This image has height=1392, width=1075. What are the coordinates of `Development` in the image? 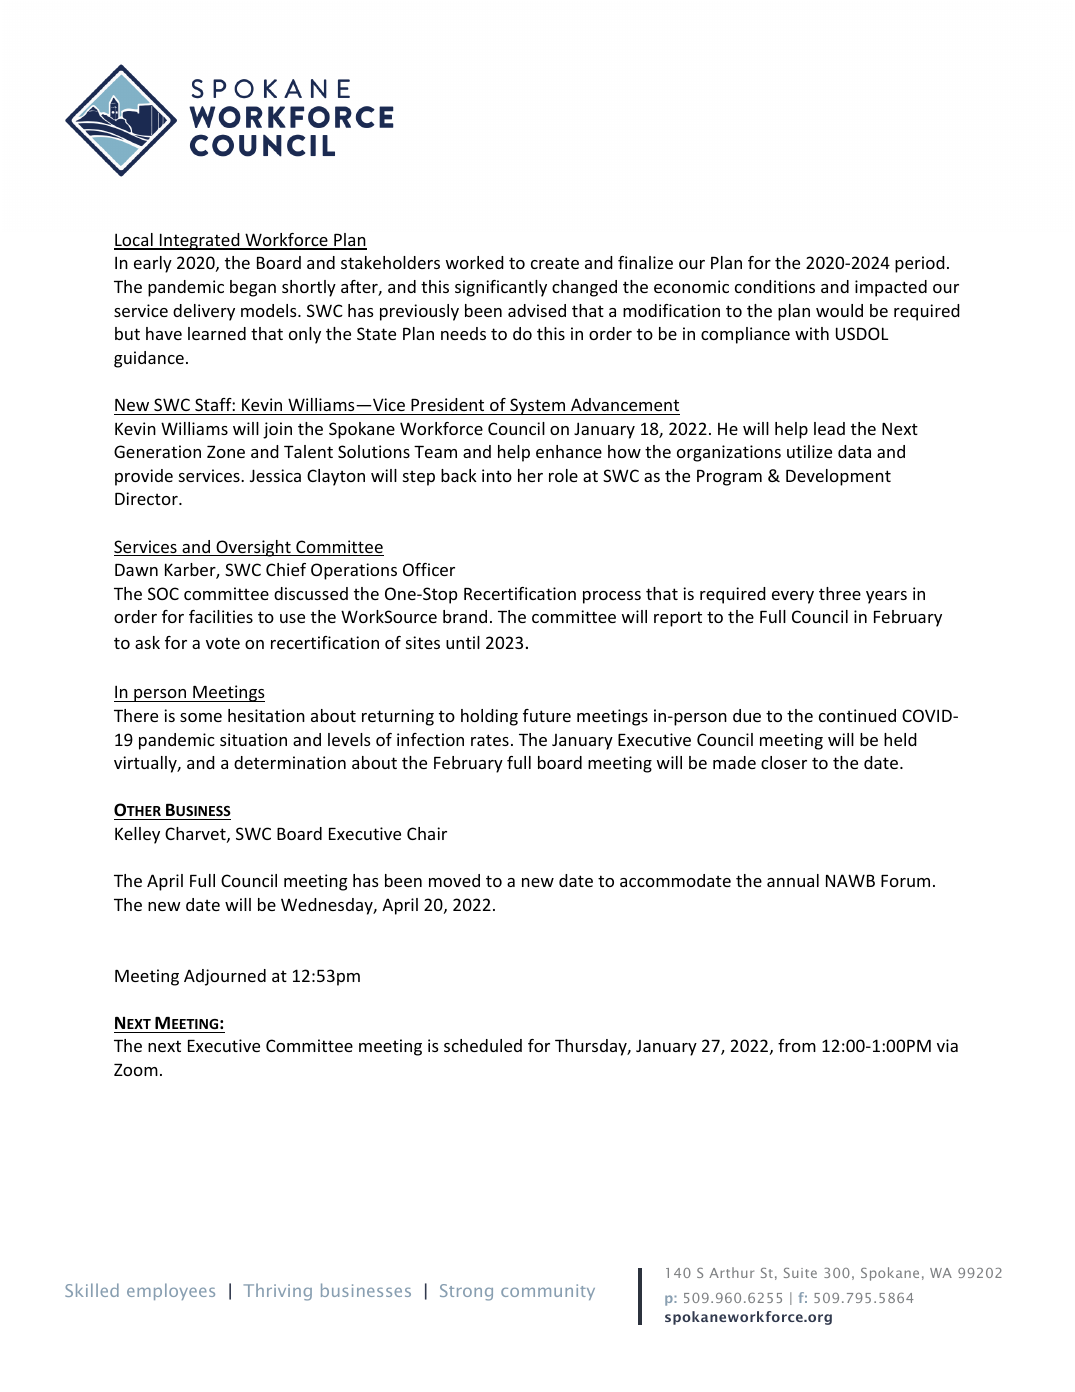 It's located at (838, 477).
